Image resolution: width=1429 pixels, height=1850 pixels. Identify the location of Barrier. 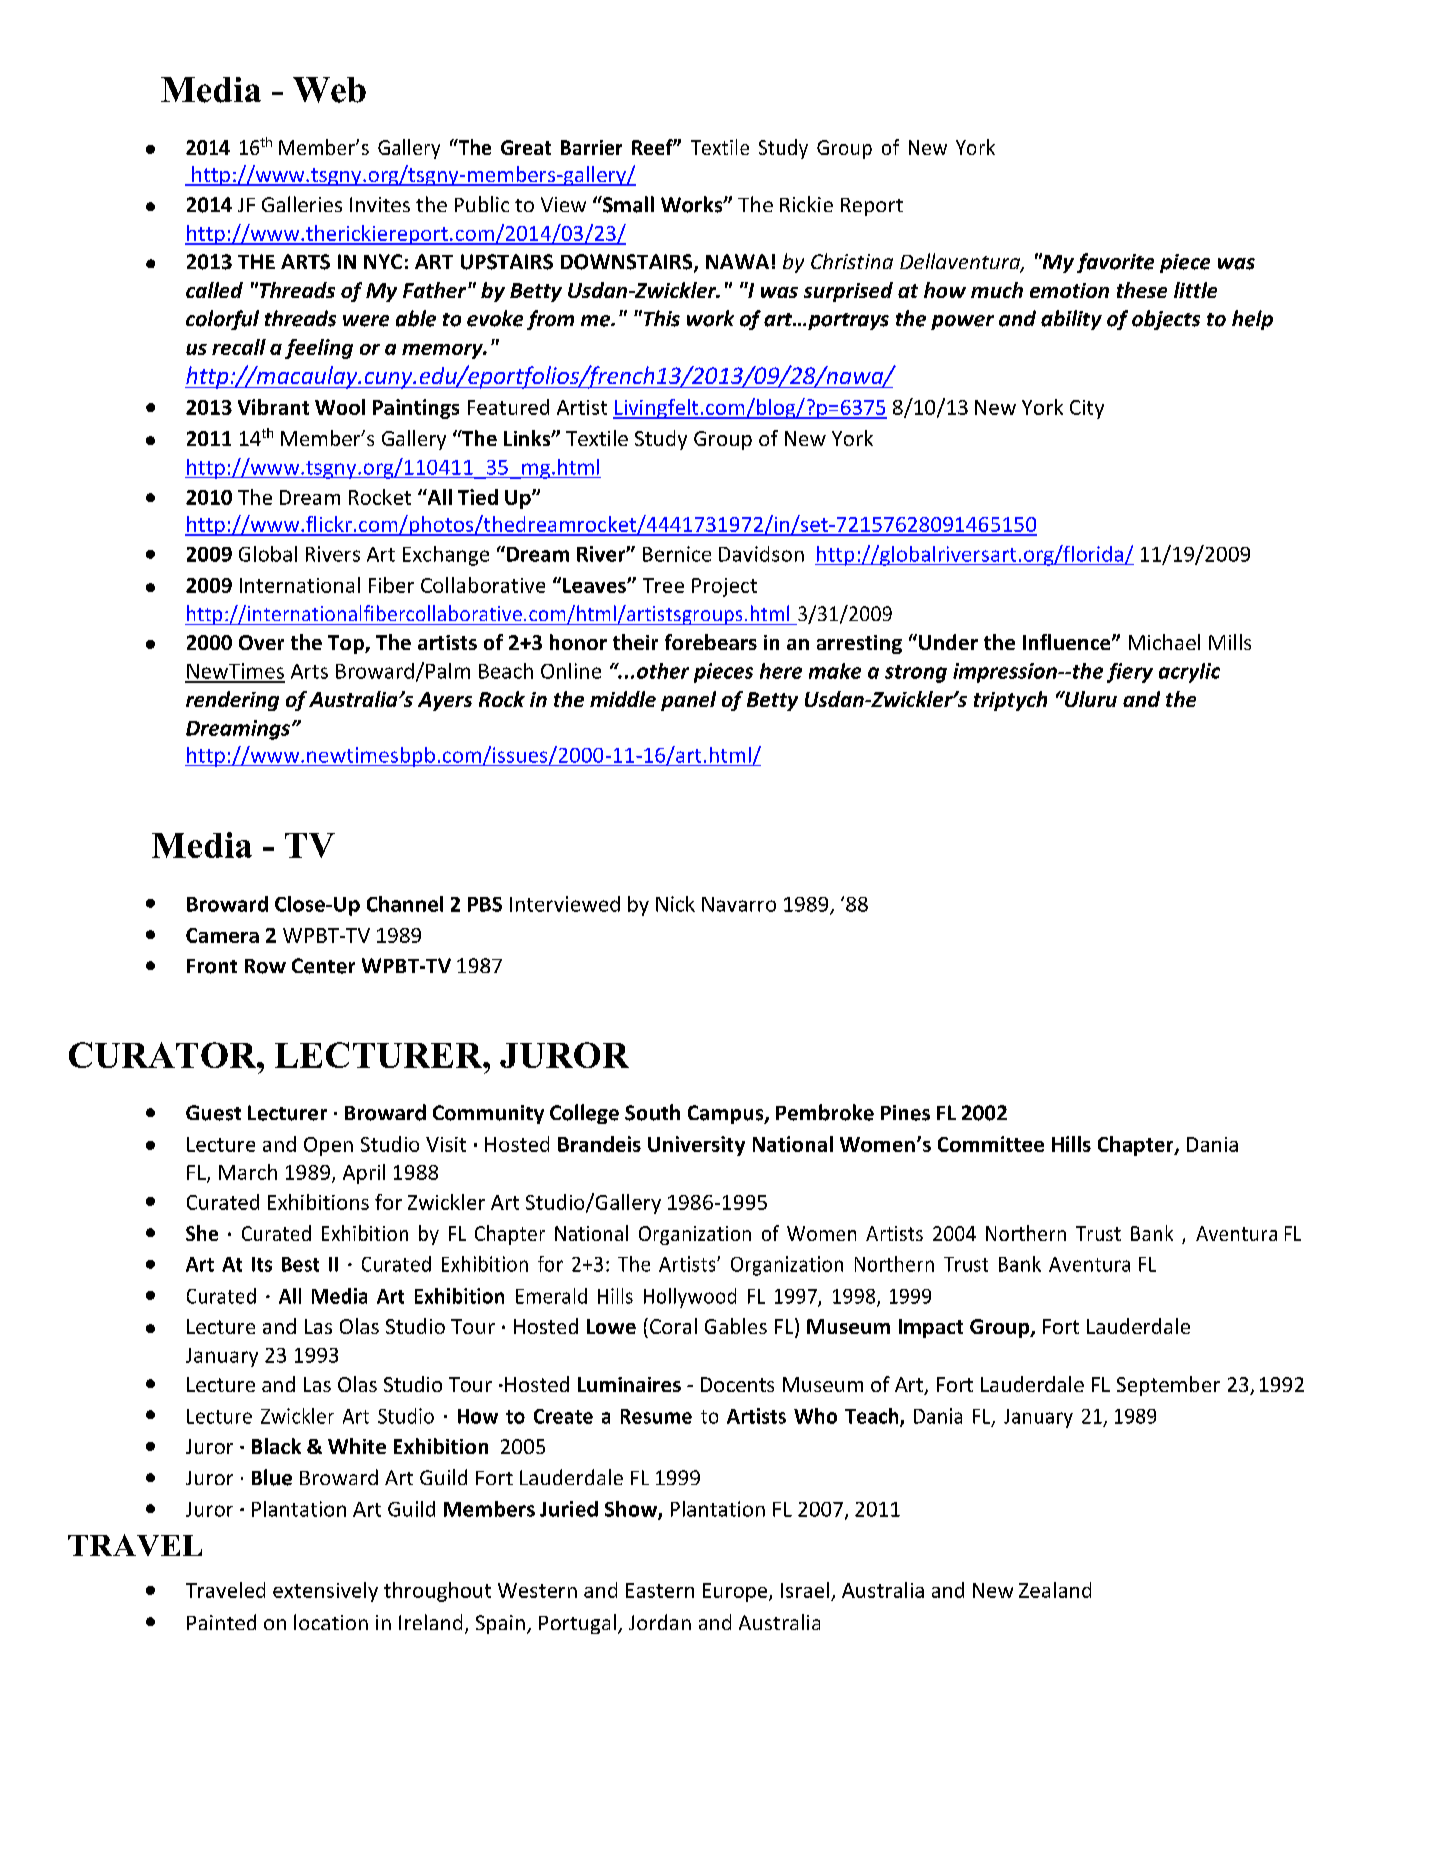
(591, 147).
